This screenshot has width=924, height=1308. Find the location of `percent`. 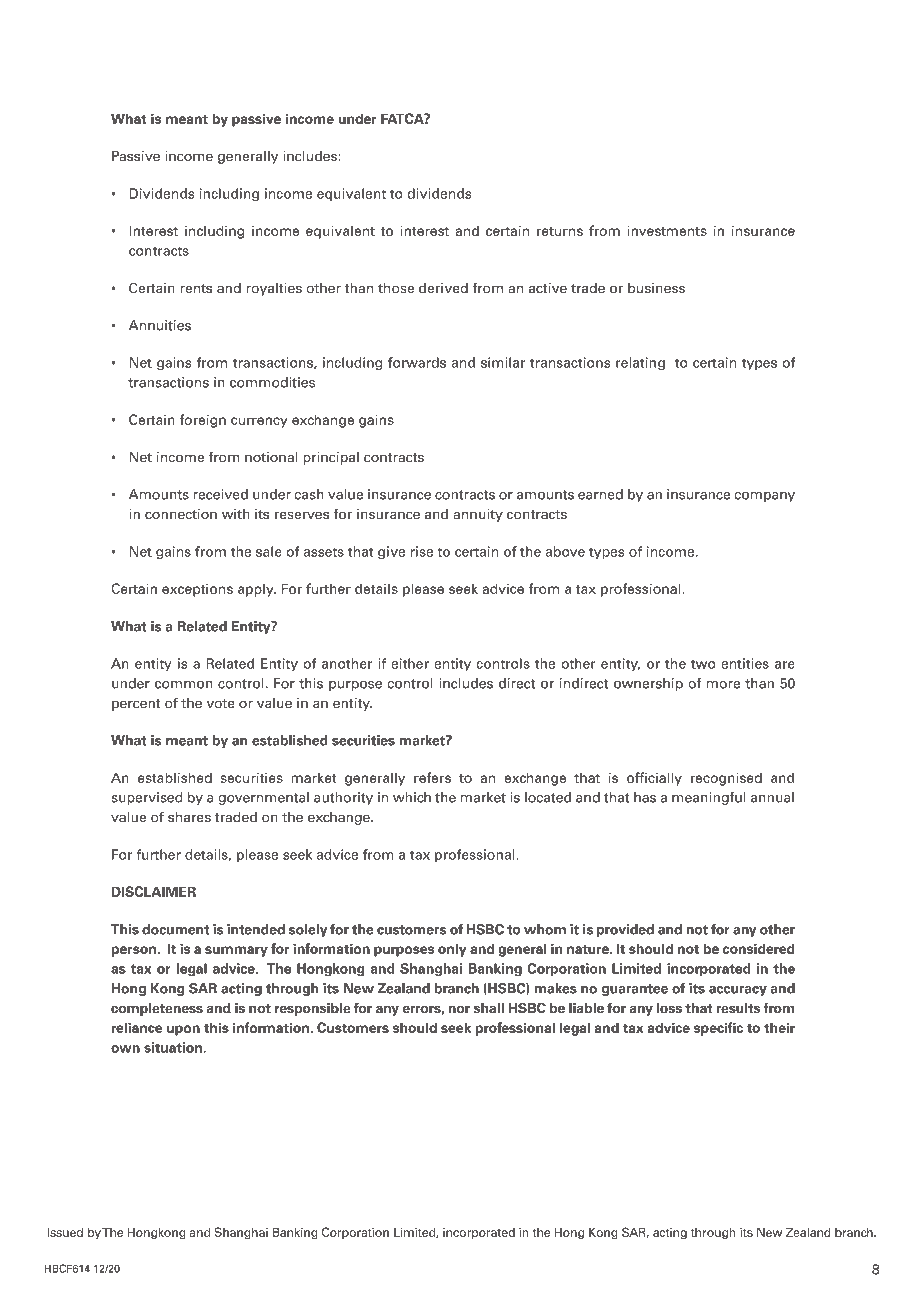

percent is located at coordinates (136, 705).
